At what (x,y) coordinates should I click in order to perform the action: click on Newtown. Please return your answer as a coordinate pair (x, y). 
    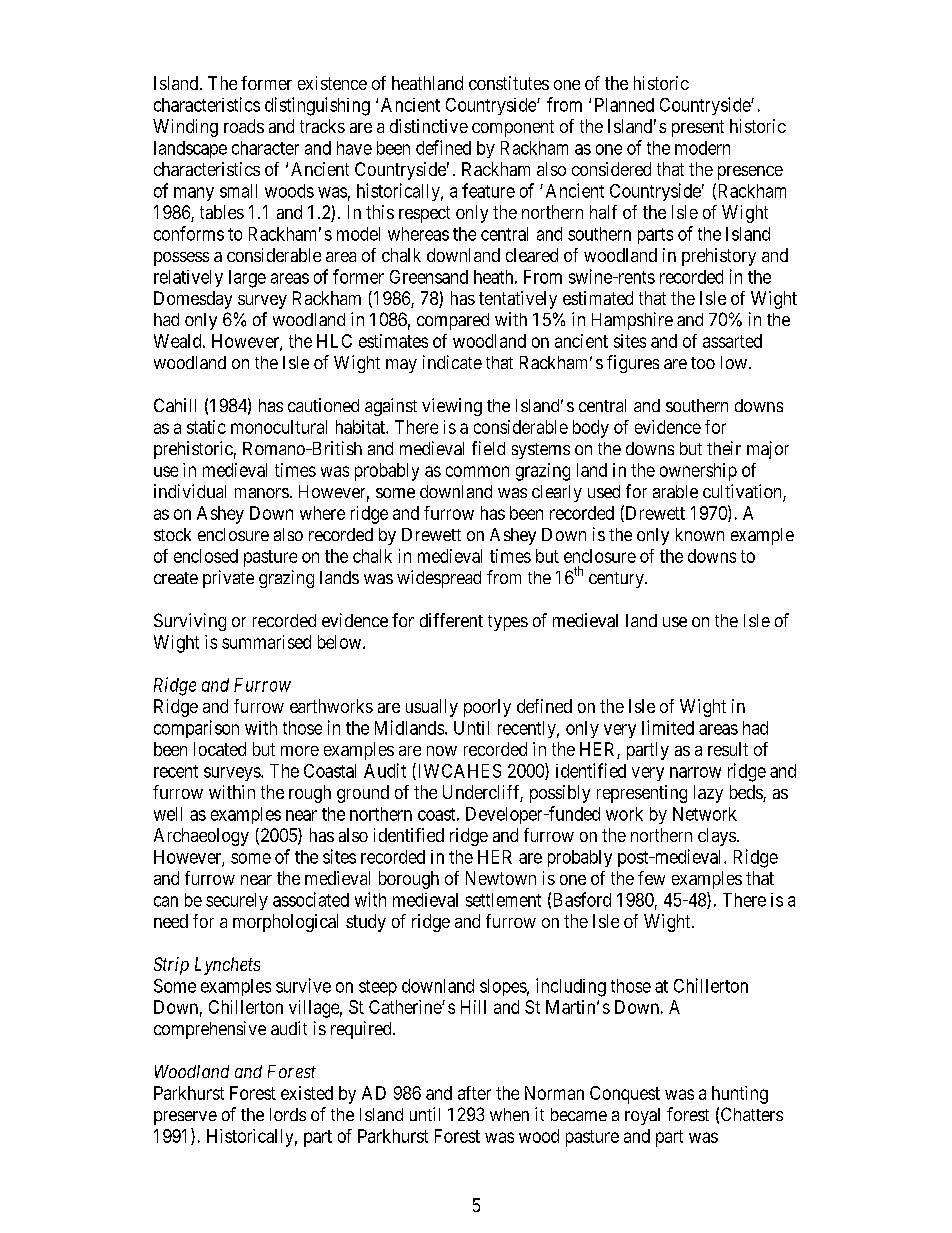
    Looking at the image, I should click on (501, 878).
